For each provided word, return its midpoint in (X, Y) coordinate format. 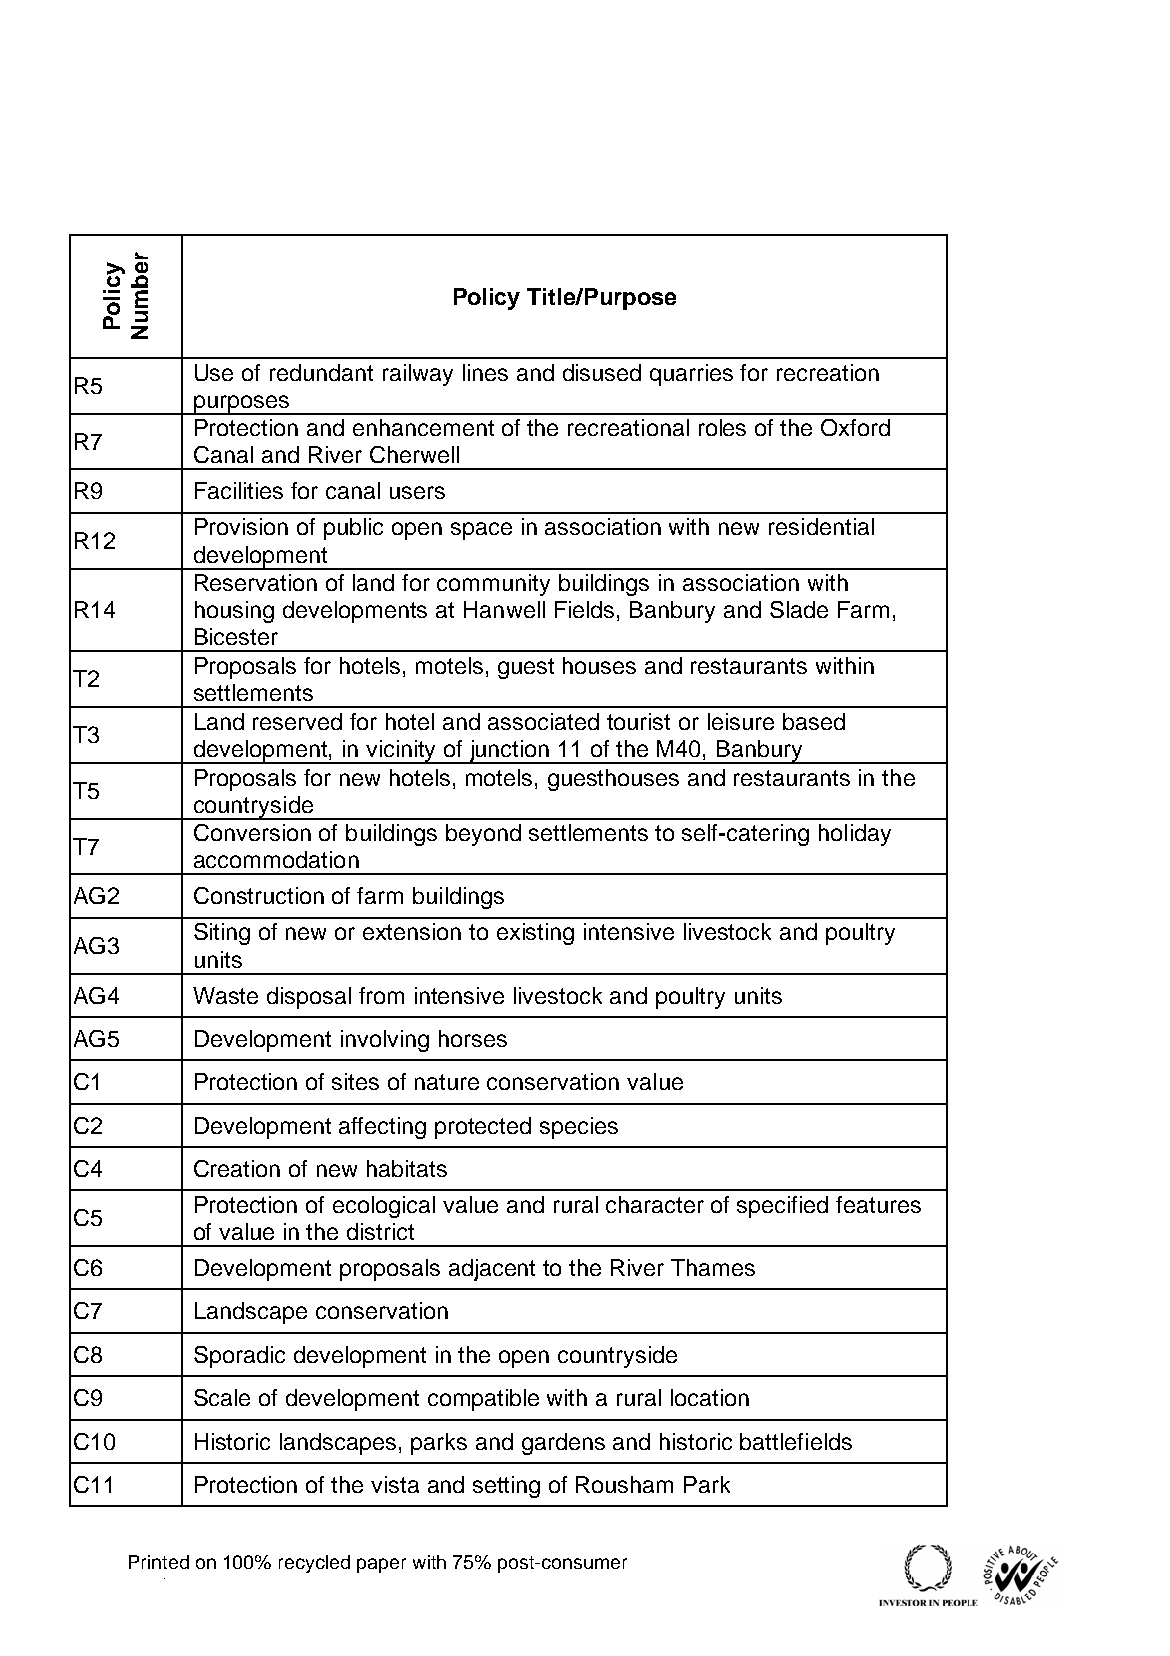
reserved (297, 721)
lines (485, 372)
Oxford (855, 427)
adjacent (492, 1270)
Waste (225, 995)
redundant (321, 372)
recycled (314, 1564)
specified (782, 1207)
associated (543, 721)
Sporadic (239, 1357)
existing (535, 934)
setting (506, 1487)
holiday (855, 835)
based (814, 721)
